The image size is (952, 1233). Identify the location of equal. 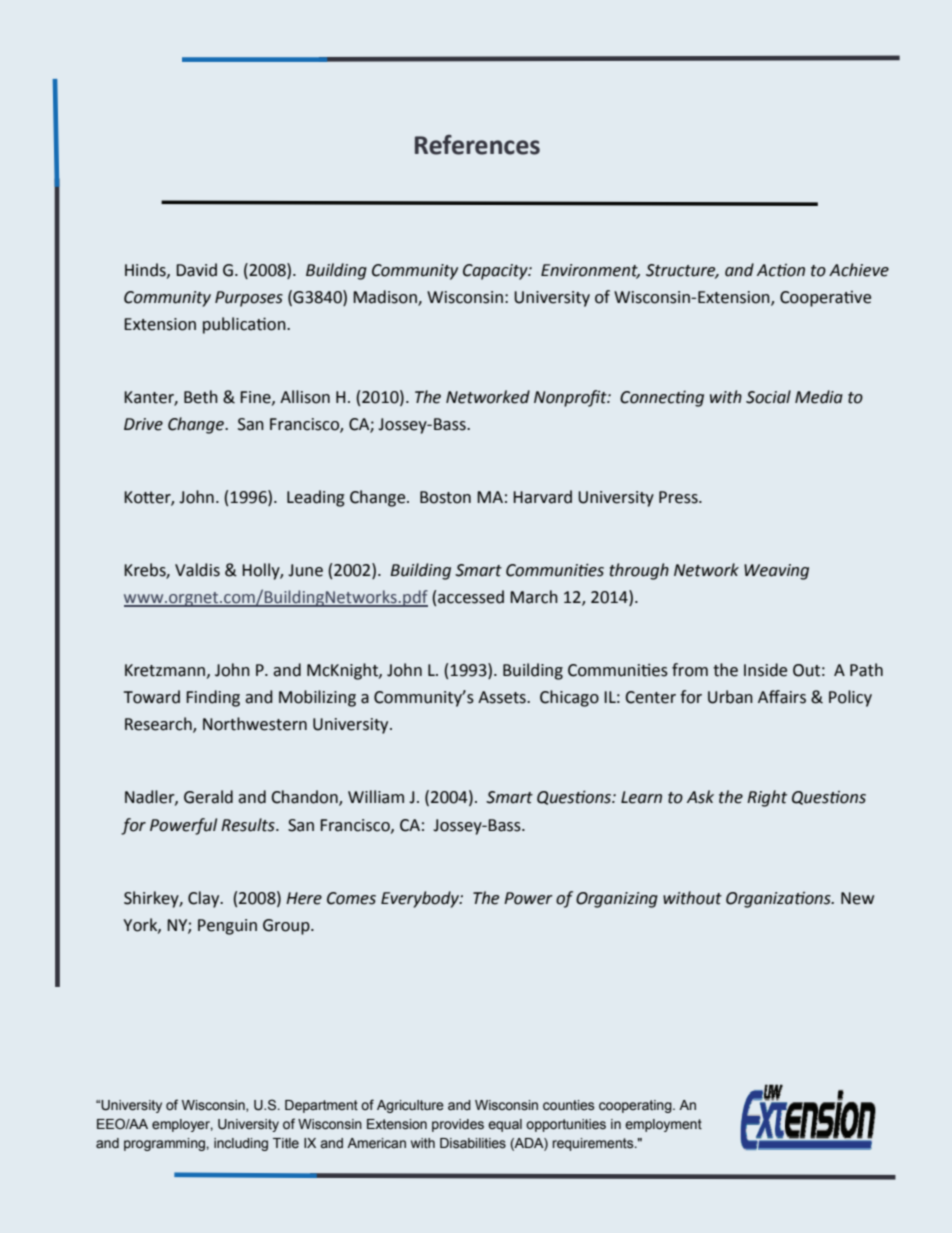
(505, 1125).
